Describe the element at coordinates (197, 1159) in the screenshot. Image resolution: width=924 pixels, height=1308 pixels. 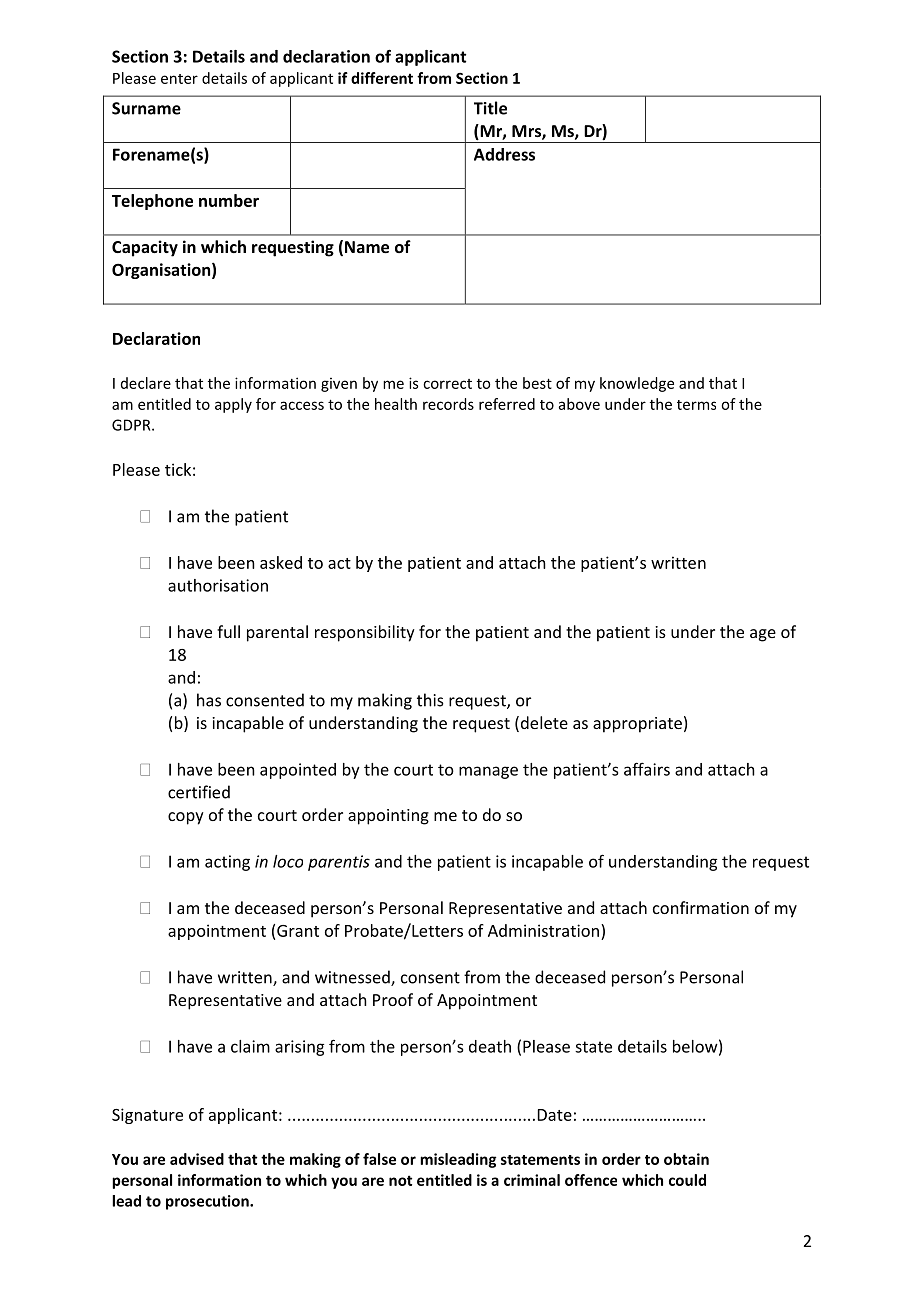
I see `advised` at that location.
